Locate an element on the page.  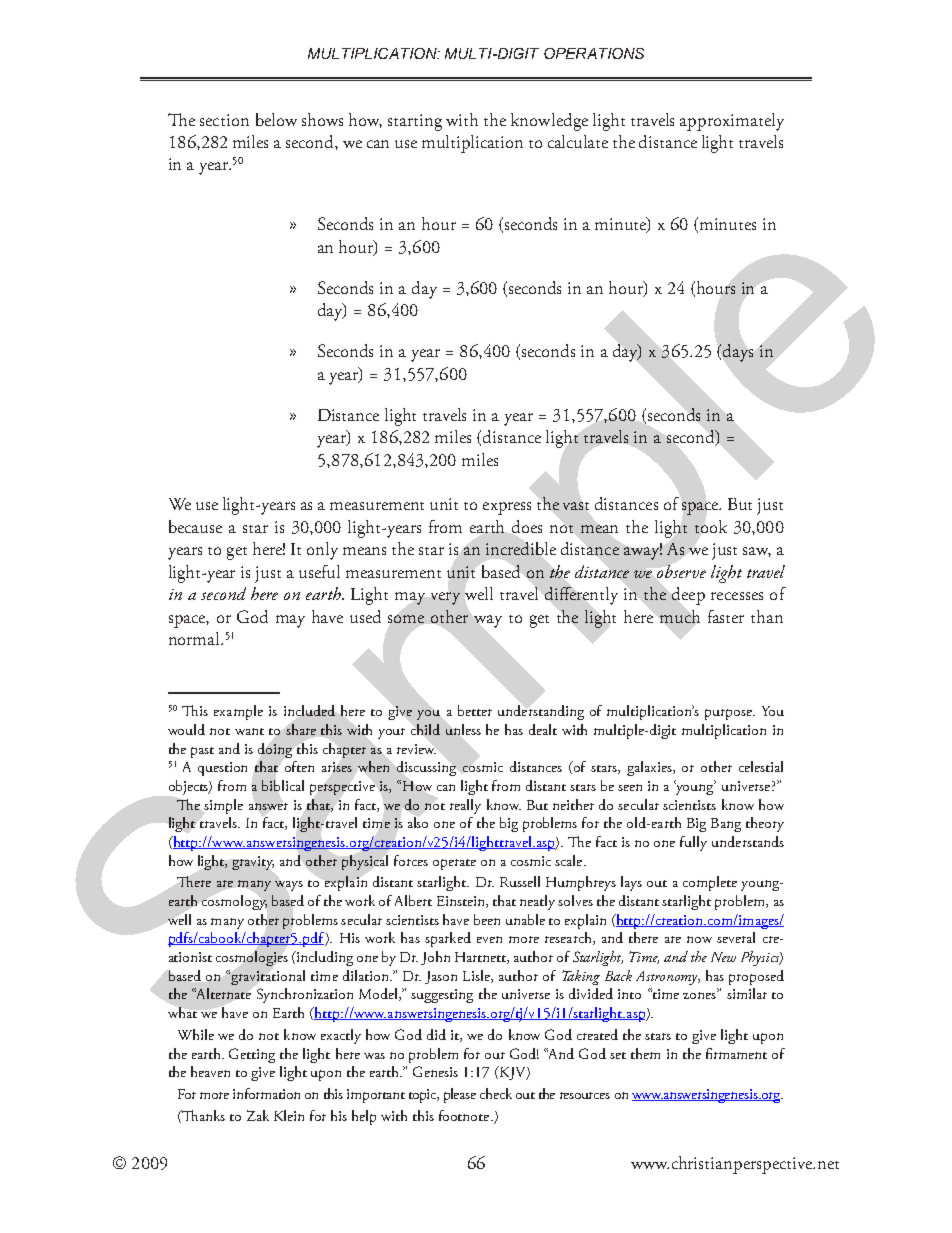
below is located at coordinates (276, 119).
